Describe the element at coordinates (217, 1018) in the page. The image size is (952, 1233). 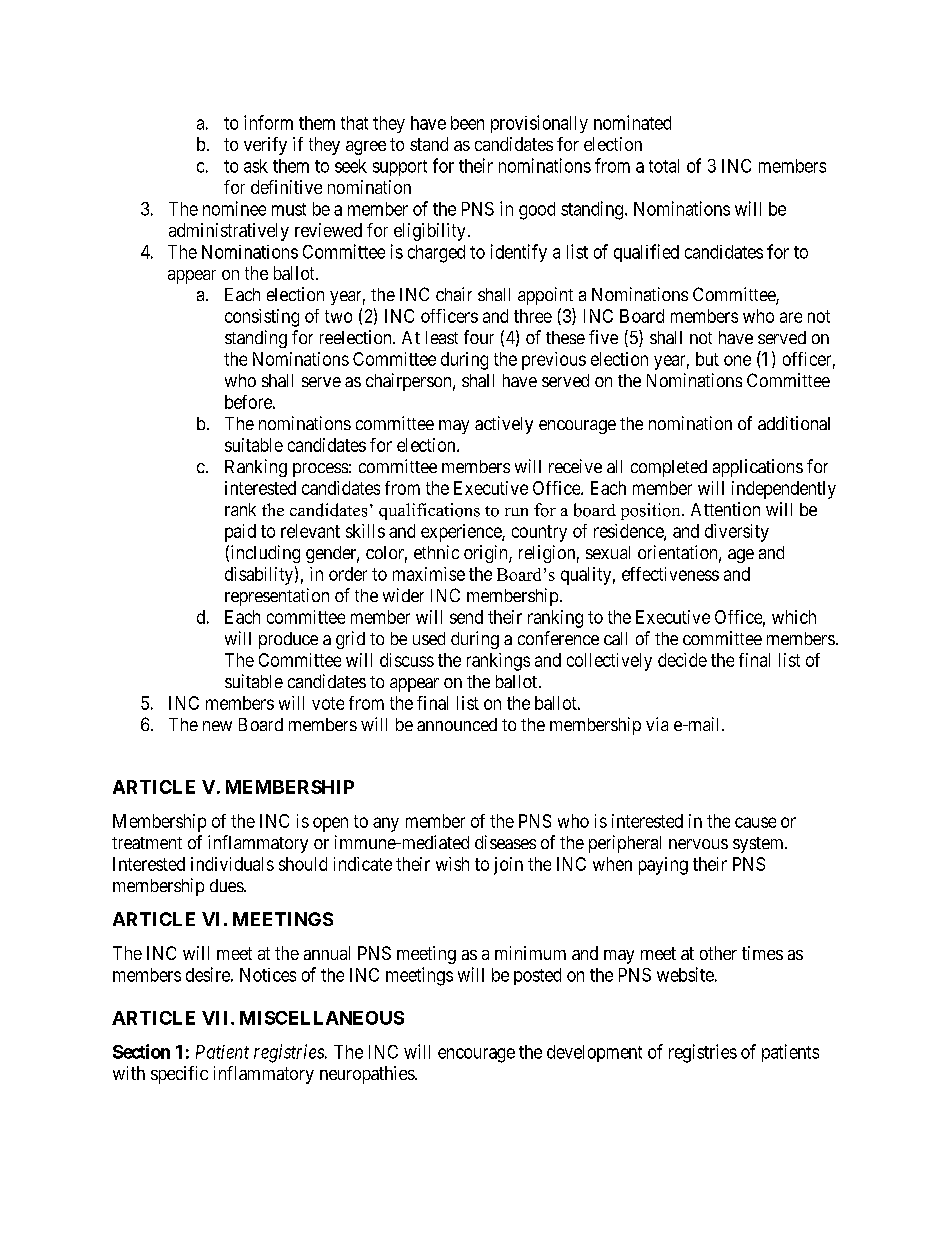
I see `VII` at that location.
